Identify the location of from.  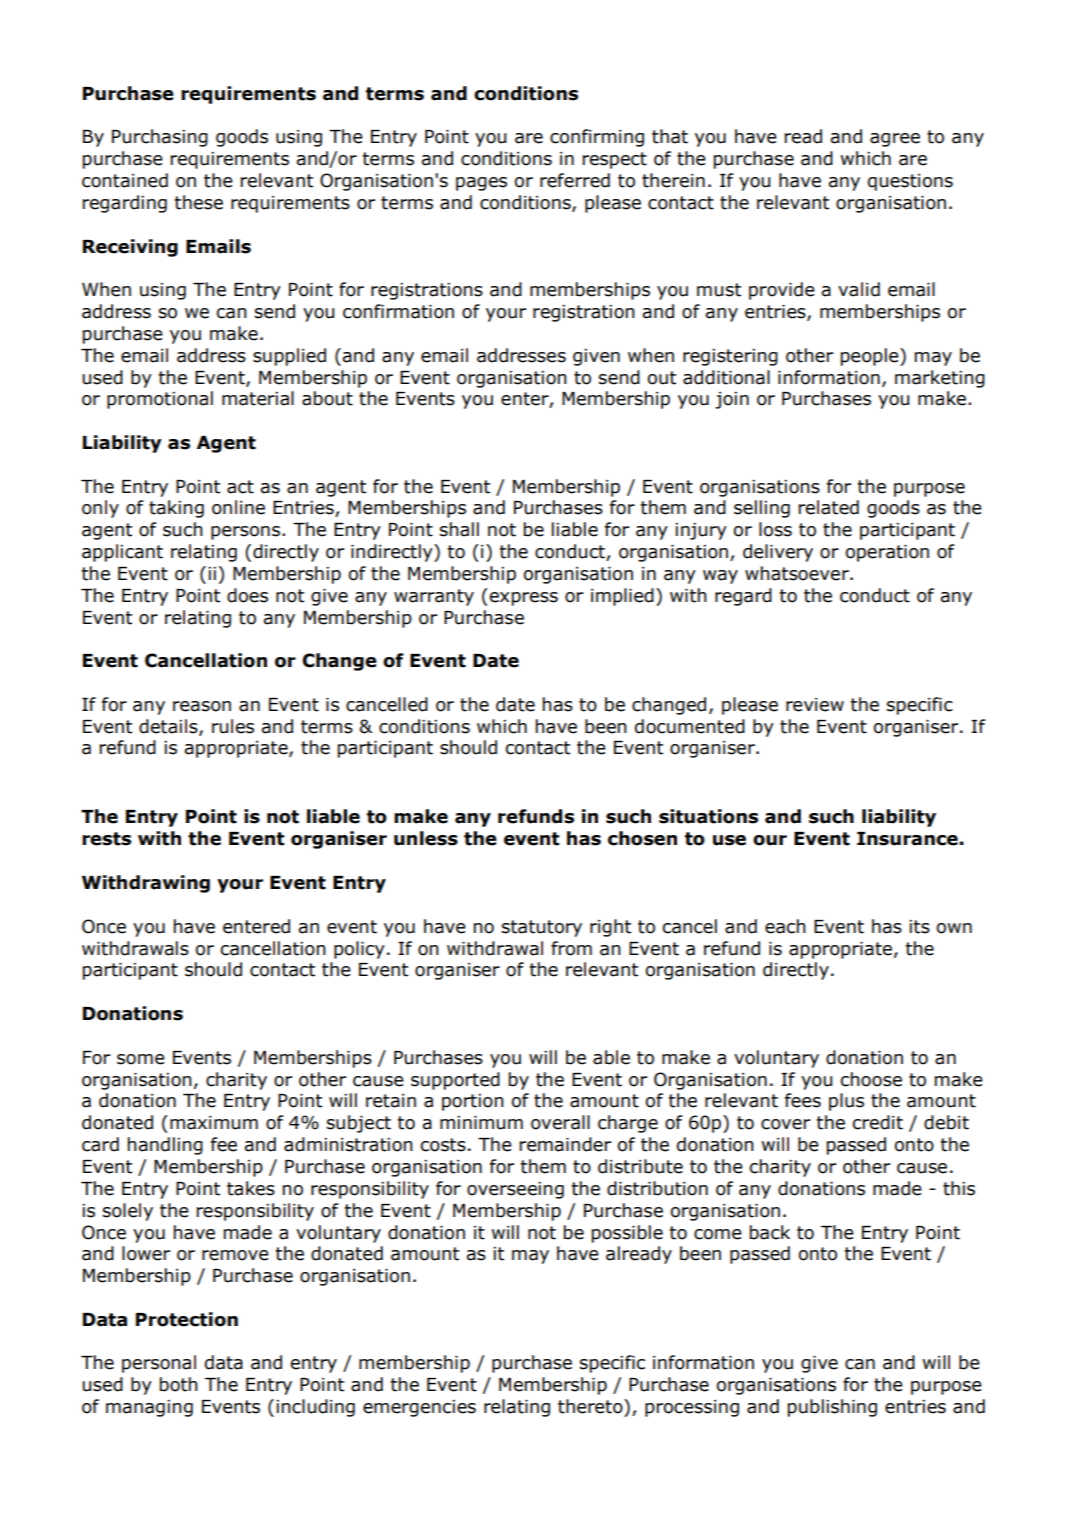
(571, 948).
